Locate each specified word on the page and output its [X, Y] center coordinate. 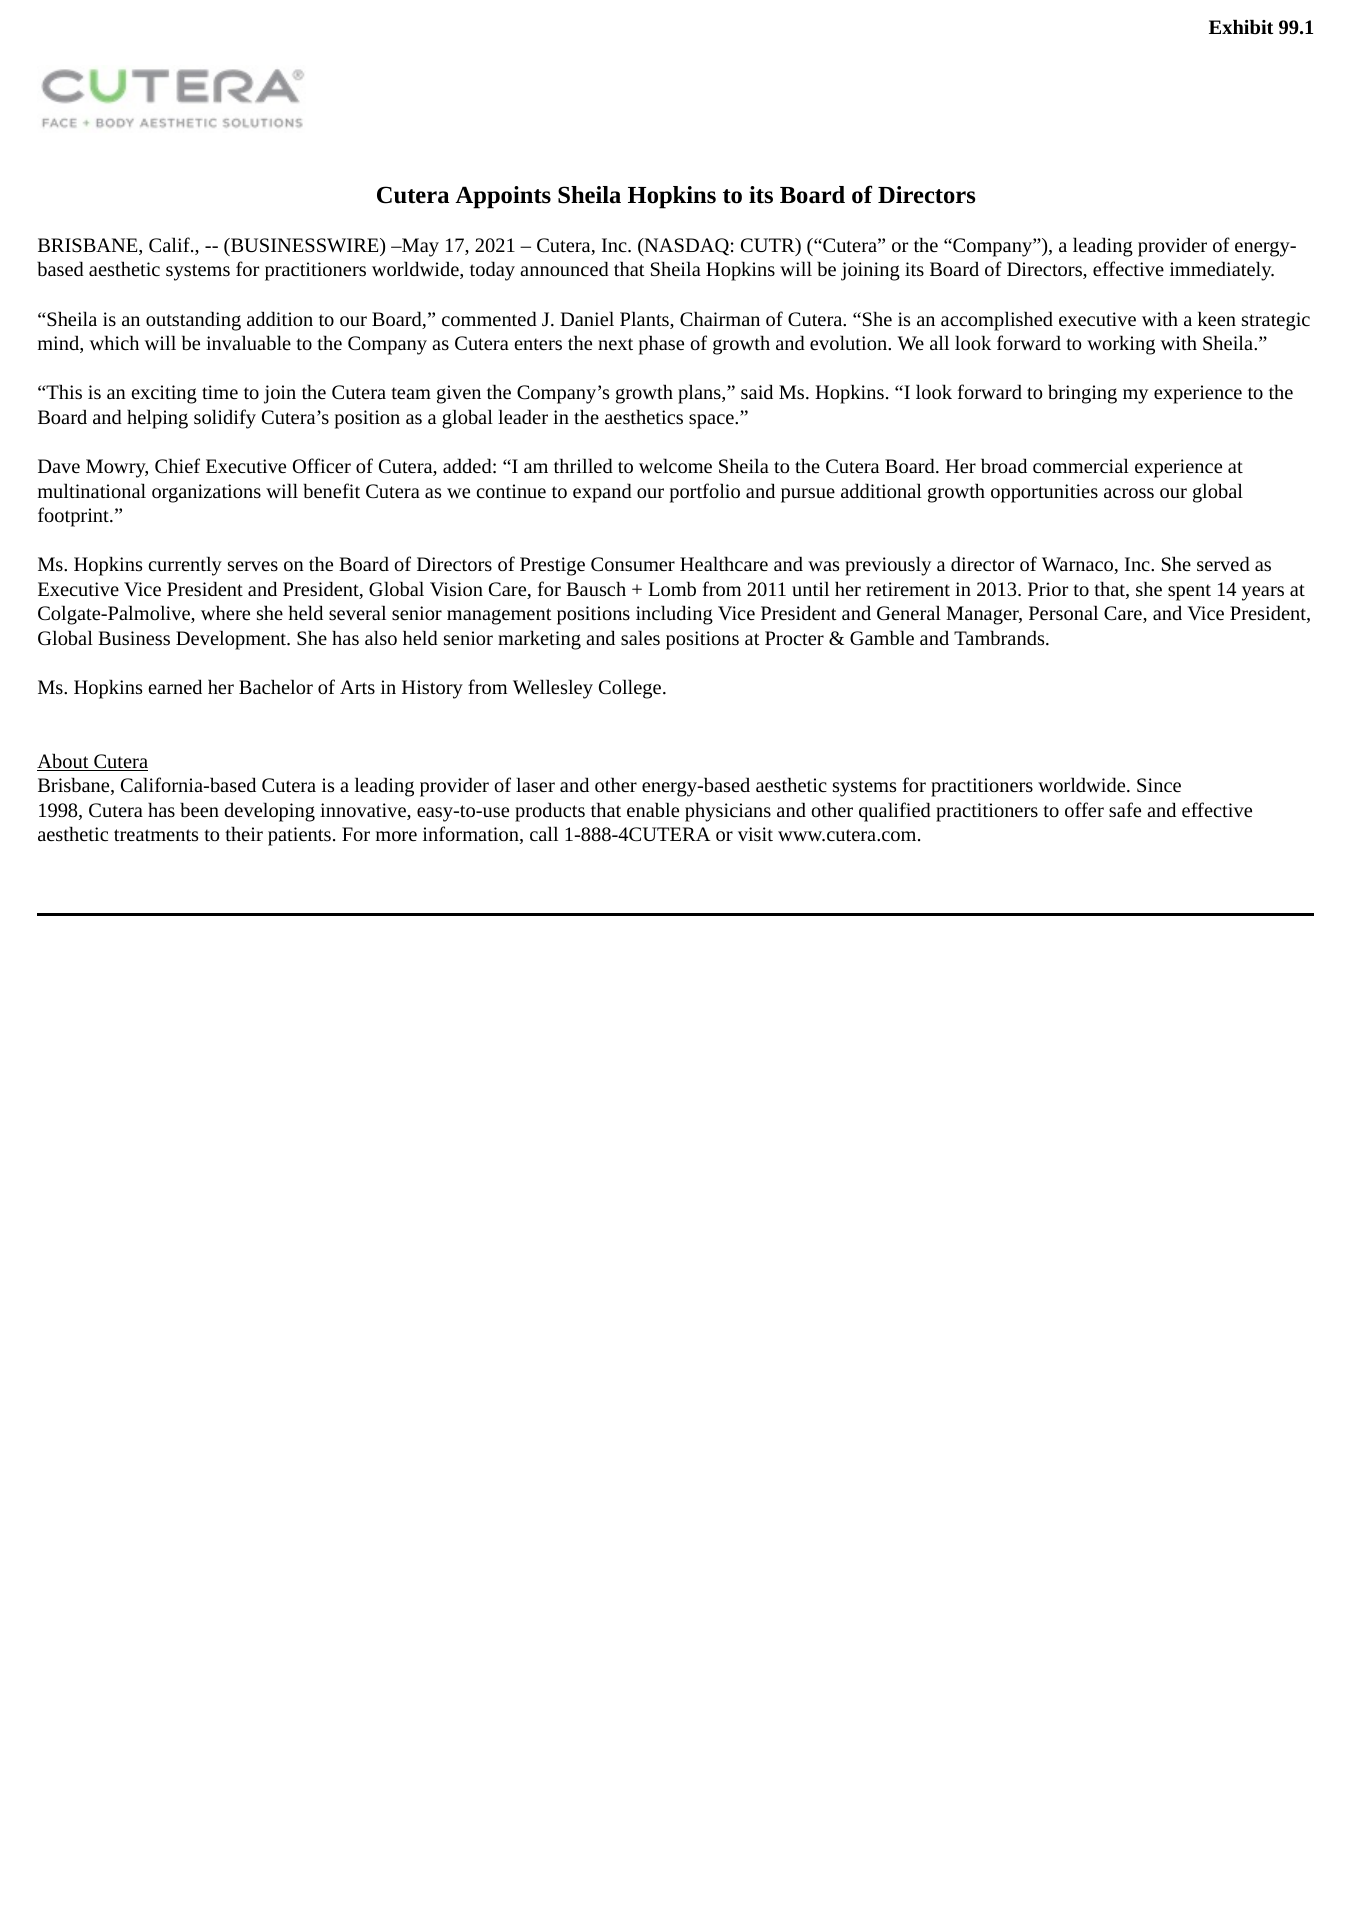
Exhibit [1241, 26]
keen [1217, 318]
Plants [645, 320]
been [199, 809]
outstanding [193, 321]
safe [1125, 809]
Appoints [503, 197]
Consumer [633, 564]
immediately [1222, 271]
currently [185, 566]
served [1223, 563]
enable [653, 809]
